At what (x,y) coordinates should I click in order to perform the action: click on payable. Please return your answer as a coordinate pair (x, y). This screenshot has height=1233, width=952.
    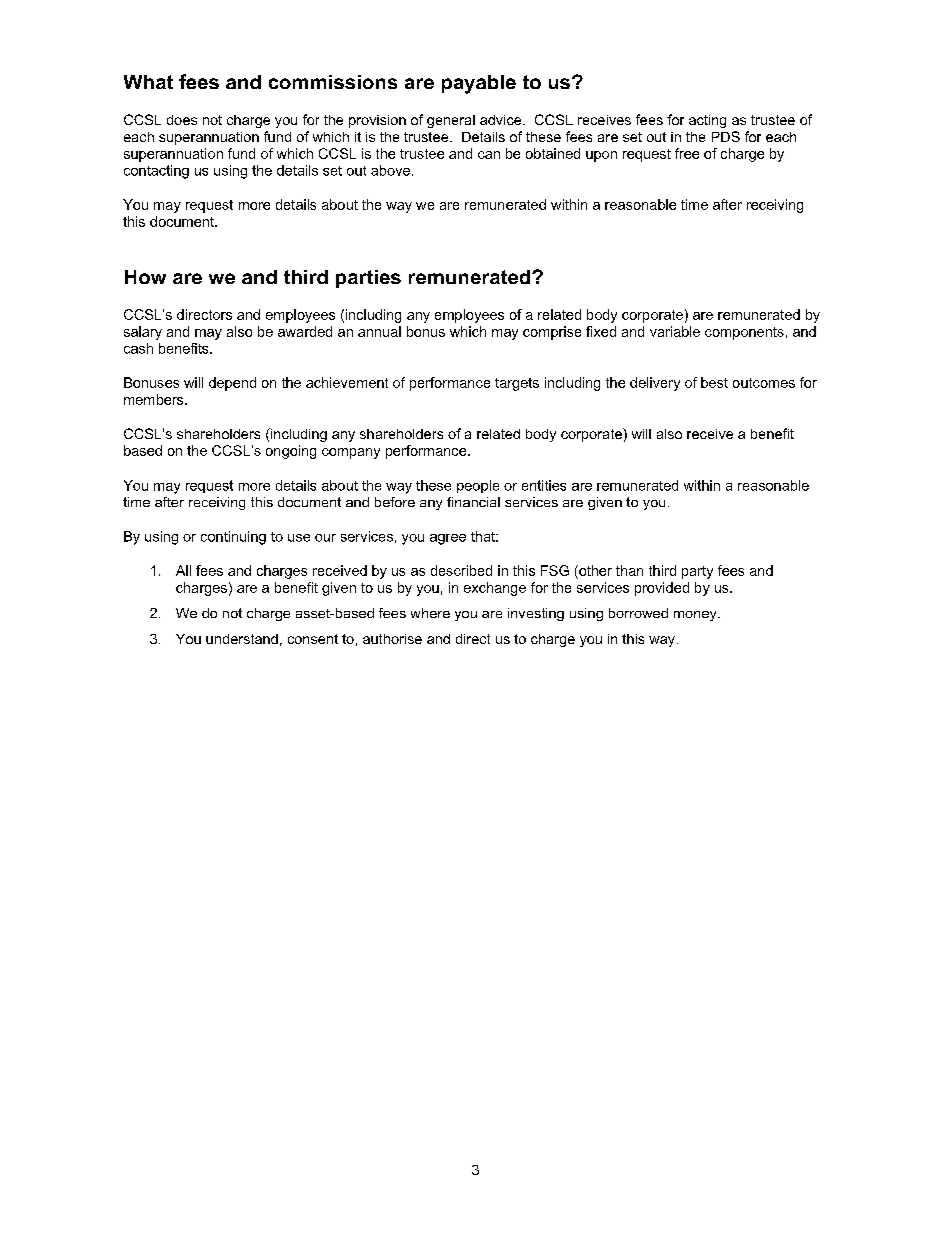
    Looking at the image, I should click on (479, 84).
